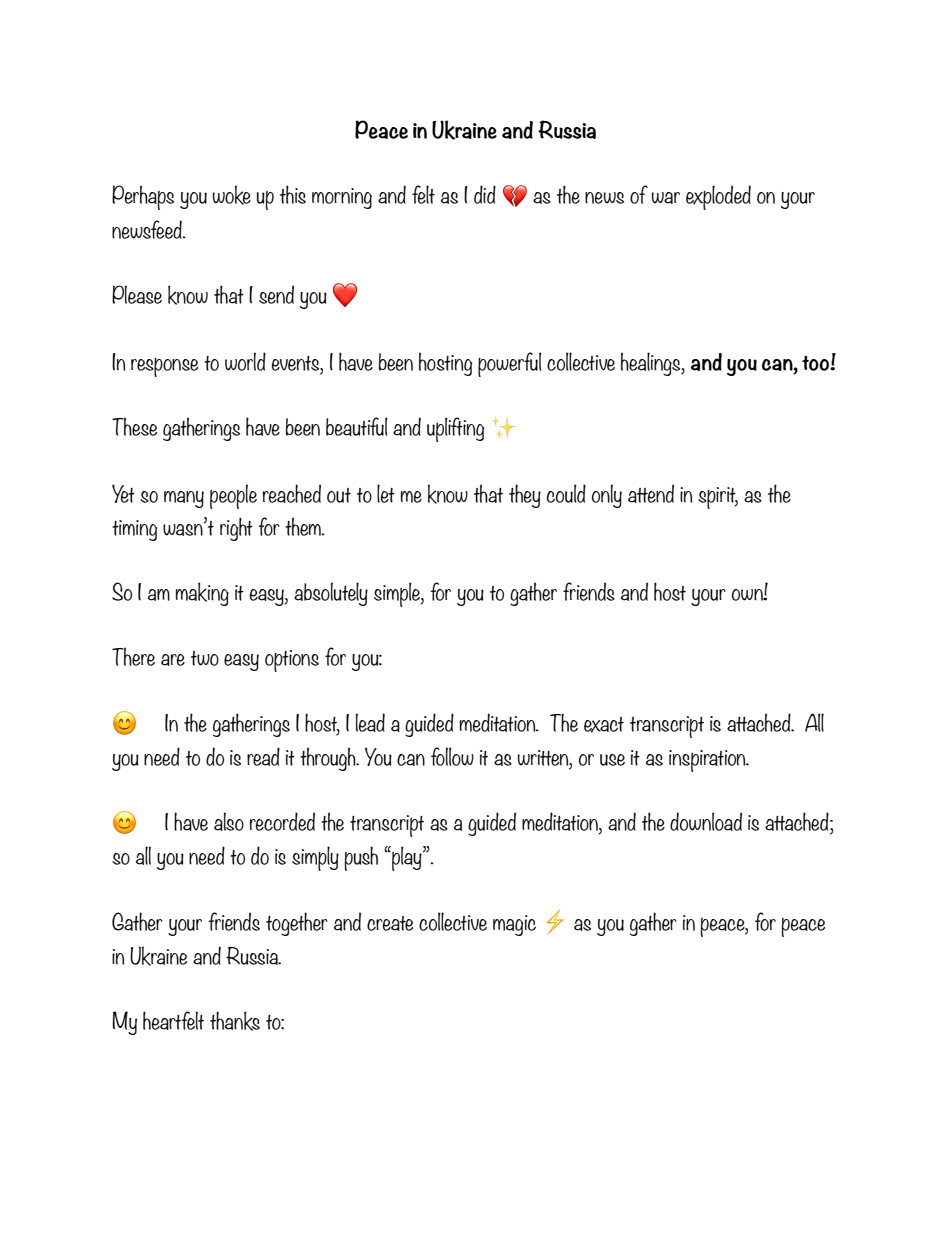  Describe the element at coordinates (235, 1021) in the document. I see `thanks` at that location.
